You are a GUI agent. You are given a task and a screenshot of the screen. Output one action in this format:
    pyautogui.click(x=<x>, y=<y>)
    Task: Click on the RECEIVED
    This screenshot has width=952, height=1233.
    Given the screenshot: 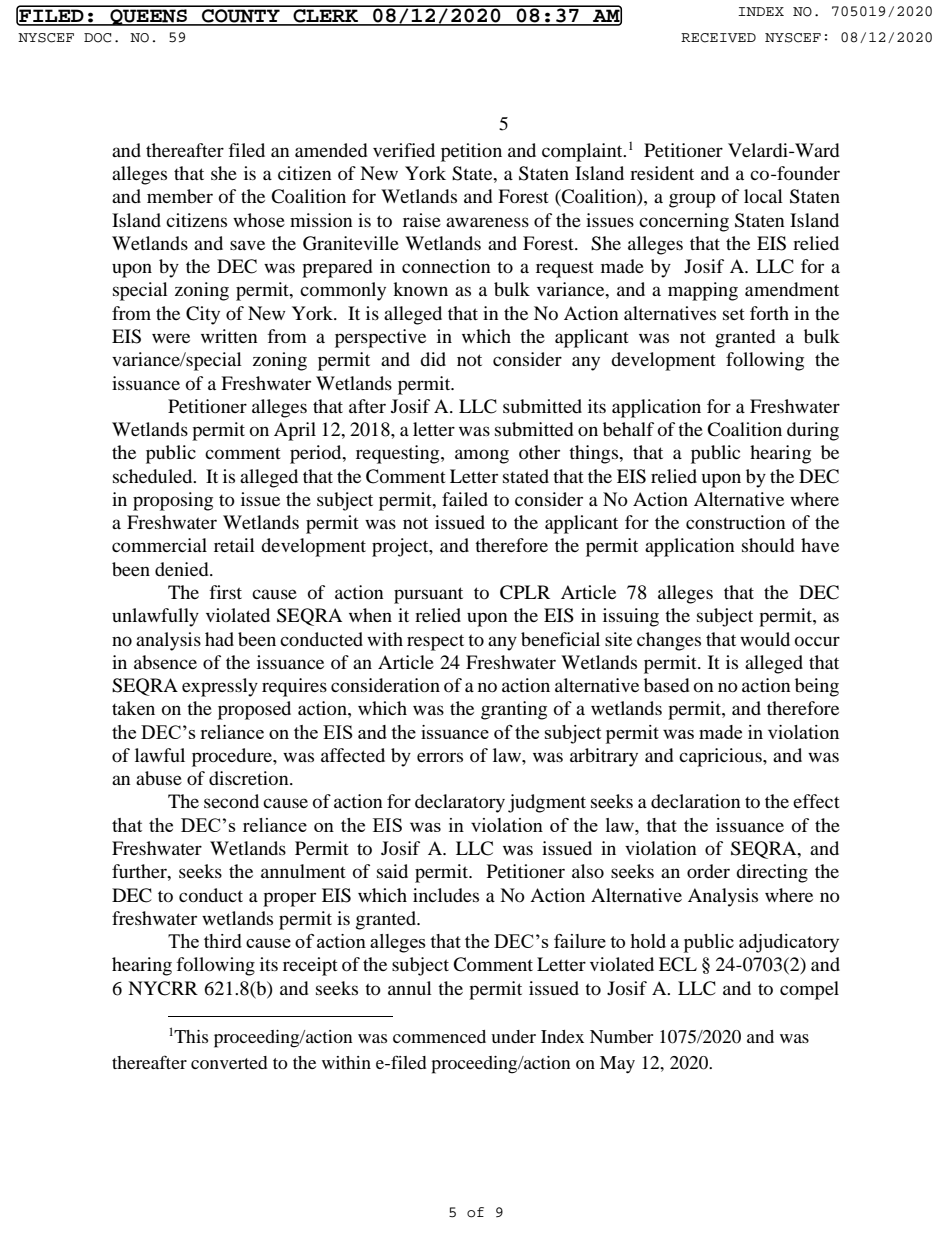 What is the action you would take?
    pyautogui.click(x=718, y=38)
